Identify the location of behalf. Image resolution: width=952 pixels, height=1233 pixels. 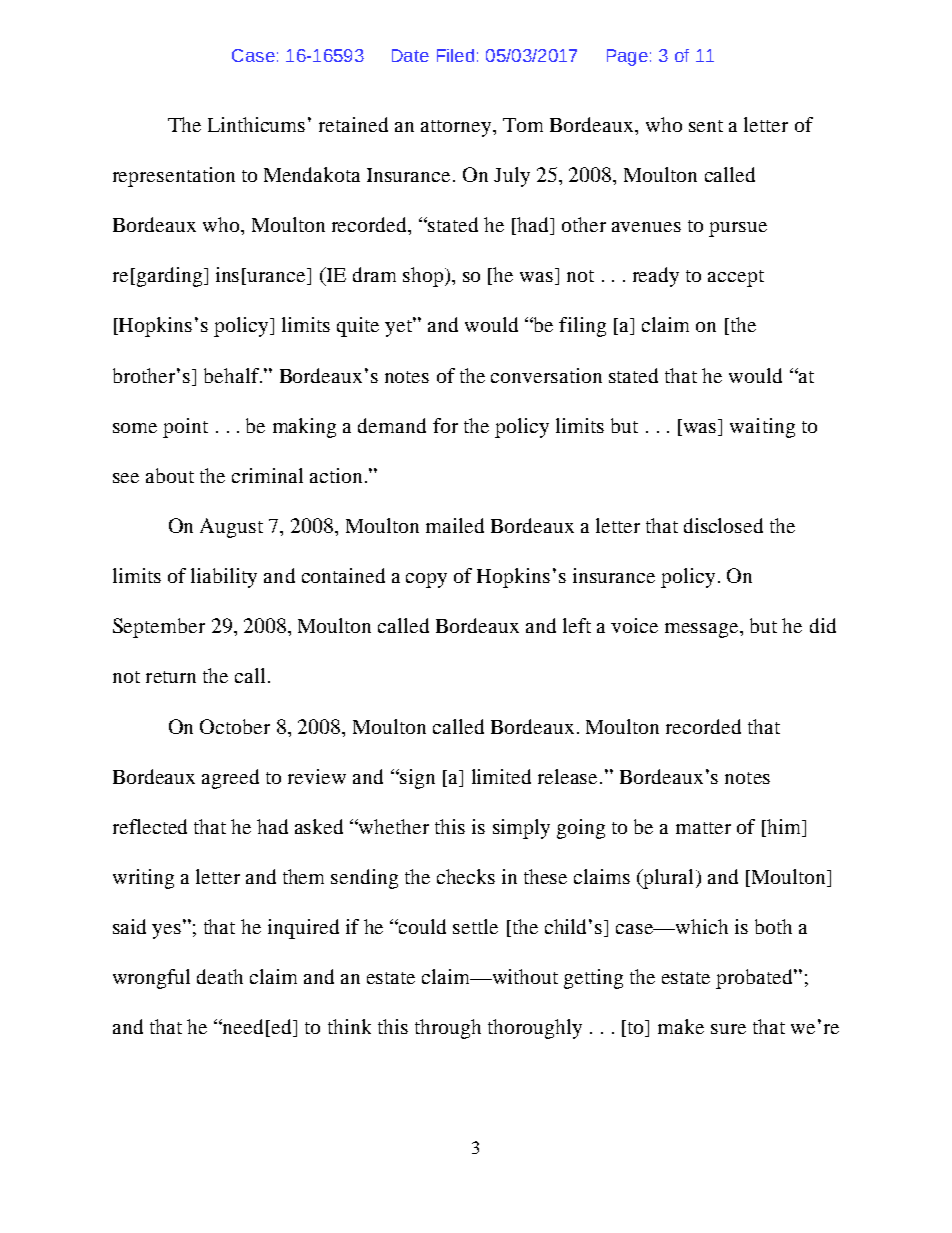
(233, 375).
